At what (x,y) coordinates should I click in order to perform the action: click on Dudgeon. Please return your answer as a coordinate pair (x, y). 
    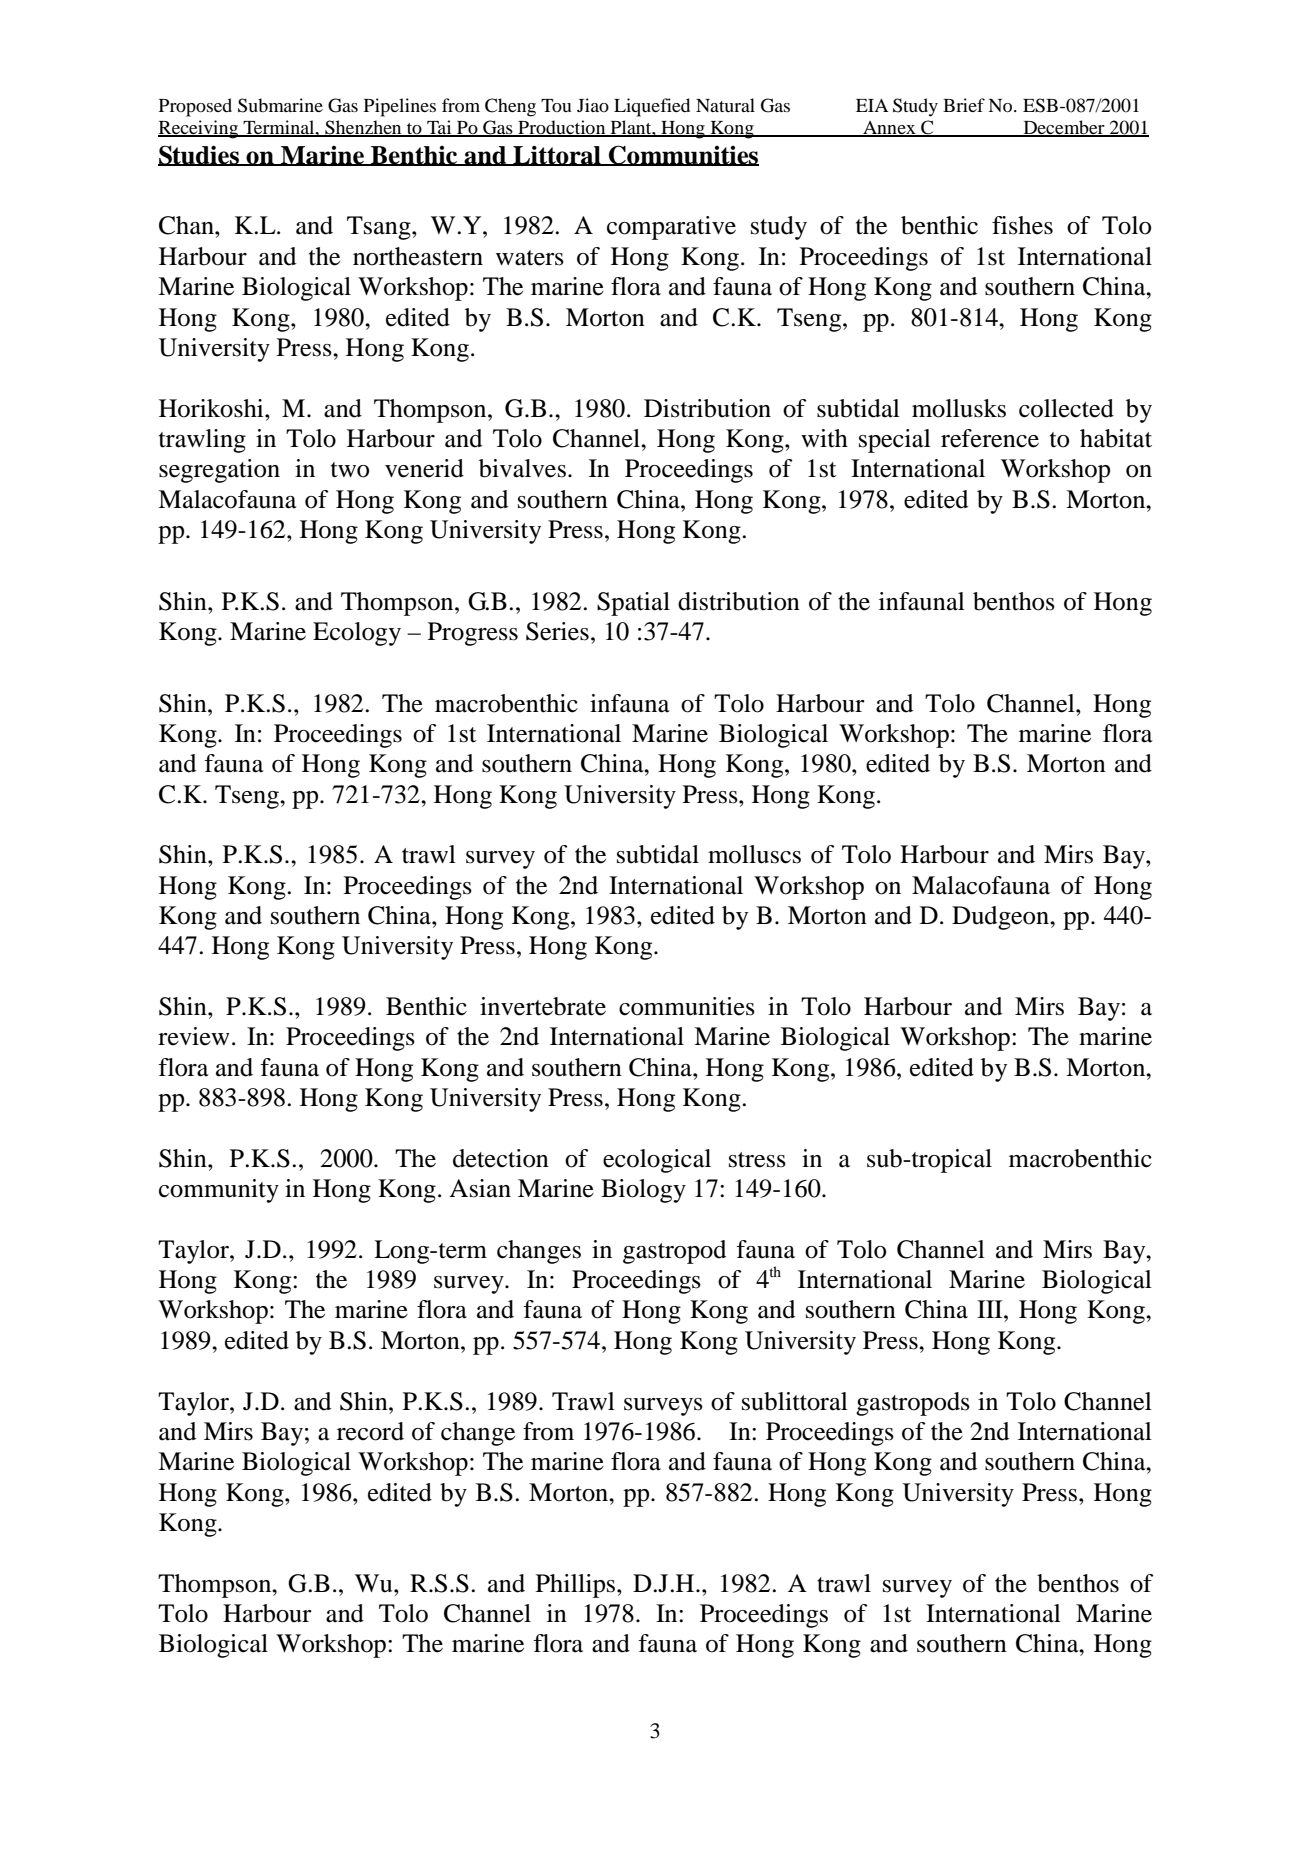
    Looking at the image, I should click on (1001, 918).
